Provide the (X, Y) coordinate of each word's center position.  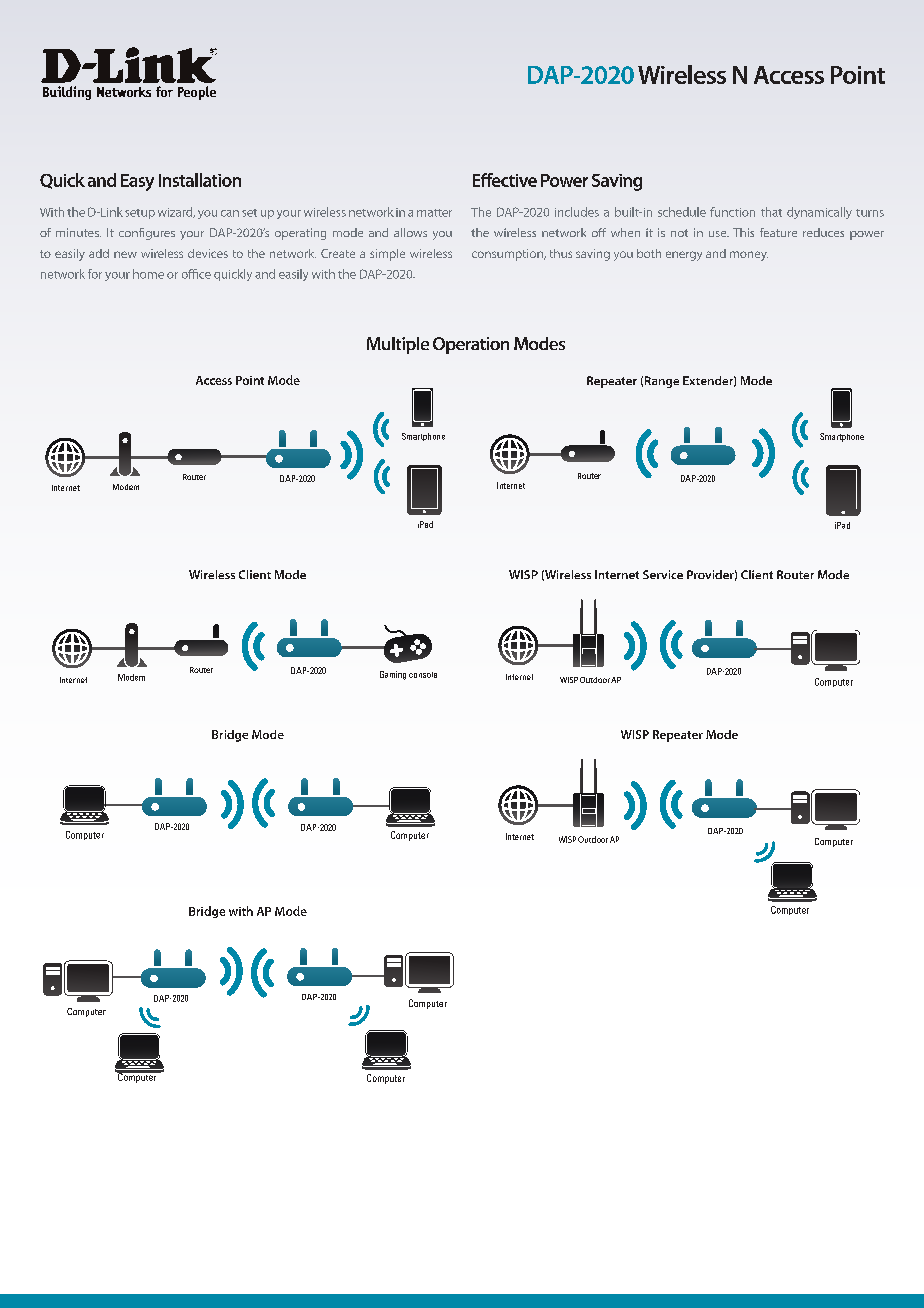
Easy (137, 182)
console (423, 675)
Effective (505, 180)
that (771, 212)
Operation (471, 345)
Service (663, 574)
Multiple (398, 345)
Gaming (393, 675)
